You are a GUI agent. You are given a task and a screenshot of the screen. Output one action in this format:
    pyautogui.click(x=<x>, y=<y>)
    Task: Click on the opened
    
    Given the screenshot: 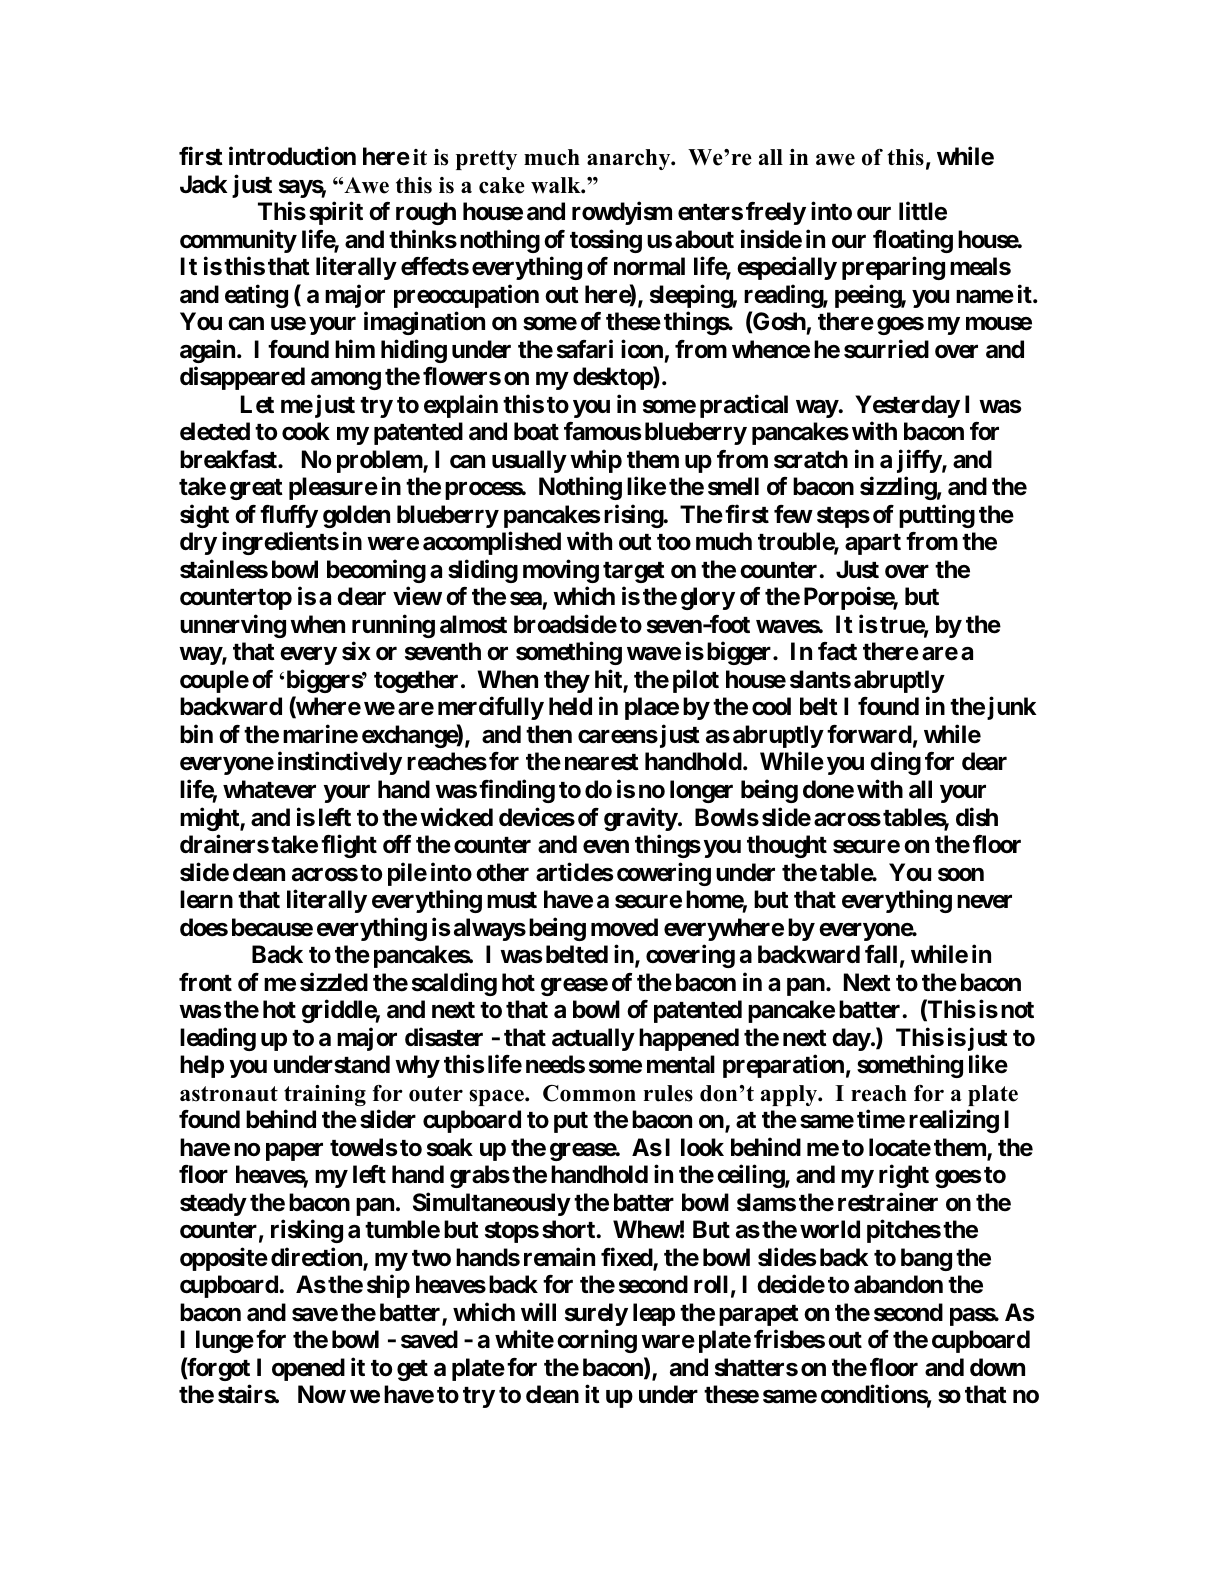 What is the action you would take?
    pyautogui.click(x=308, y=1369)
